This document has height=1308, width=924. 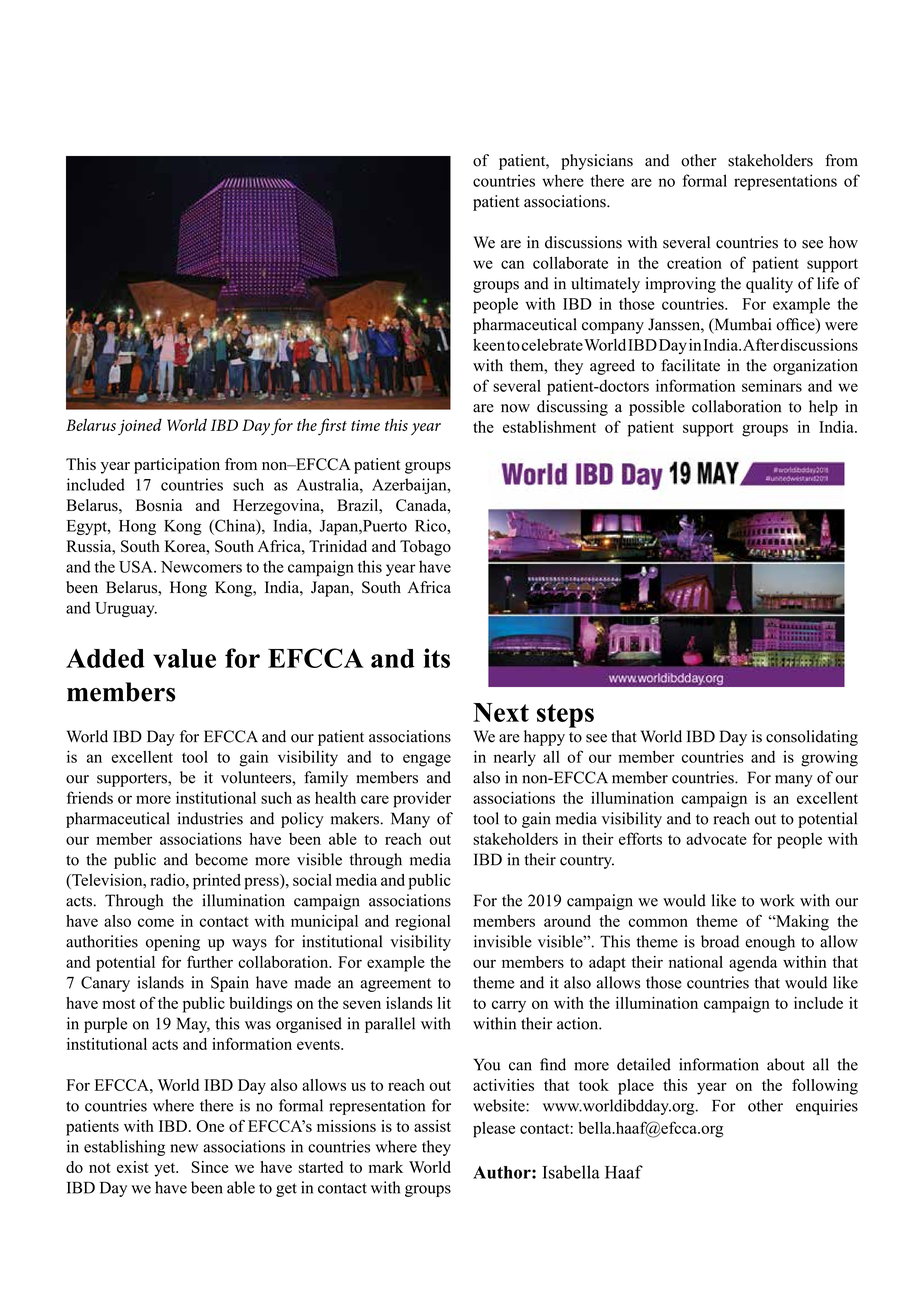 What do you see at coordinates (425, 548) in the document?
I see `Tobago` at bounding box center [425, 548].
